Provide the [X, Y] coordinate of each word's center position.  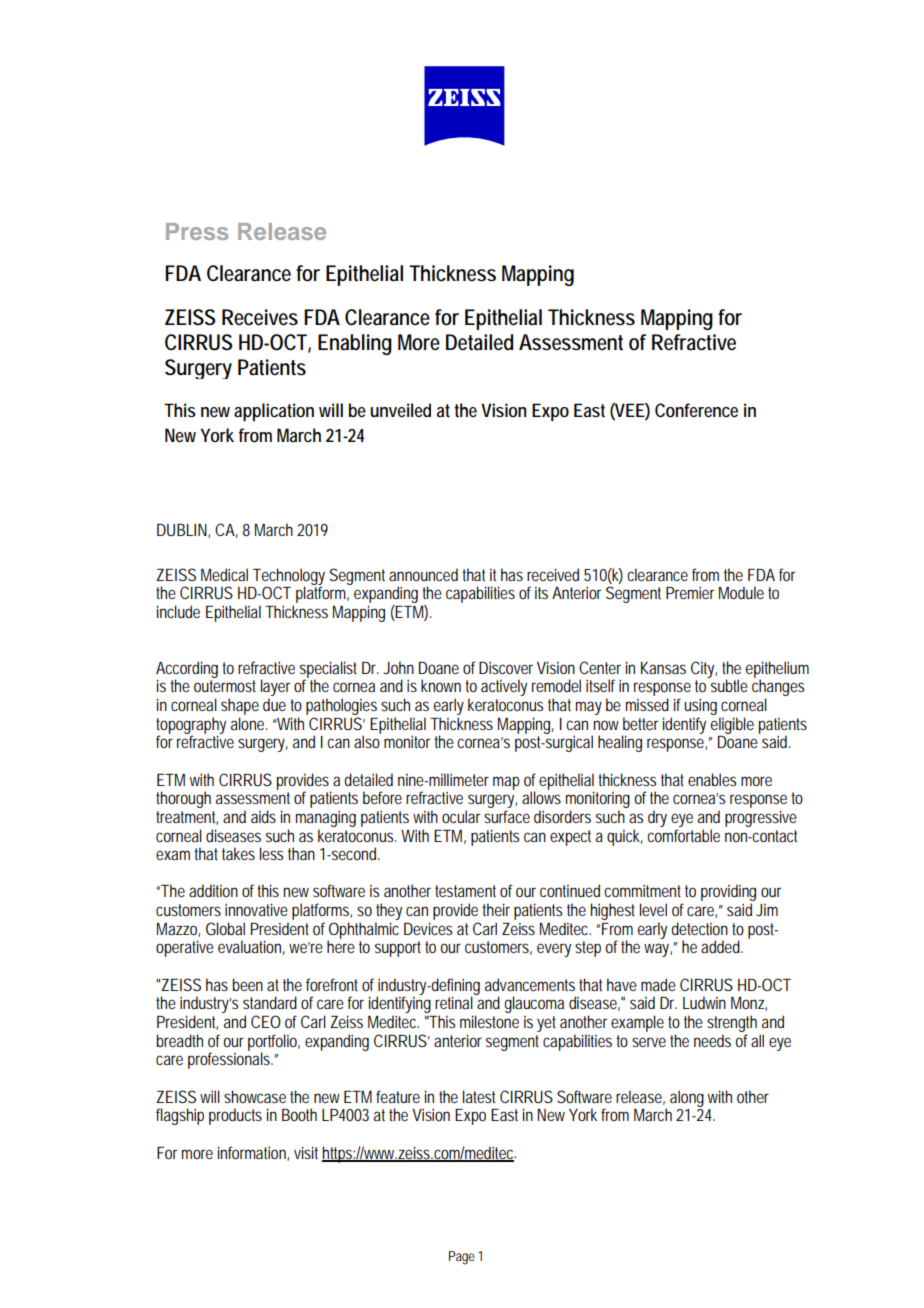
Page [462, 1258]
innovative [256, 909]
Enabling [355, 344]
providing [728, 894]
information [253, 1153]
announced [423, 574]
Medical [224, 574]
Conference [696, 410]
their [496, 909]
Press [197, 231]
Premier [690, 592]
